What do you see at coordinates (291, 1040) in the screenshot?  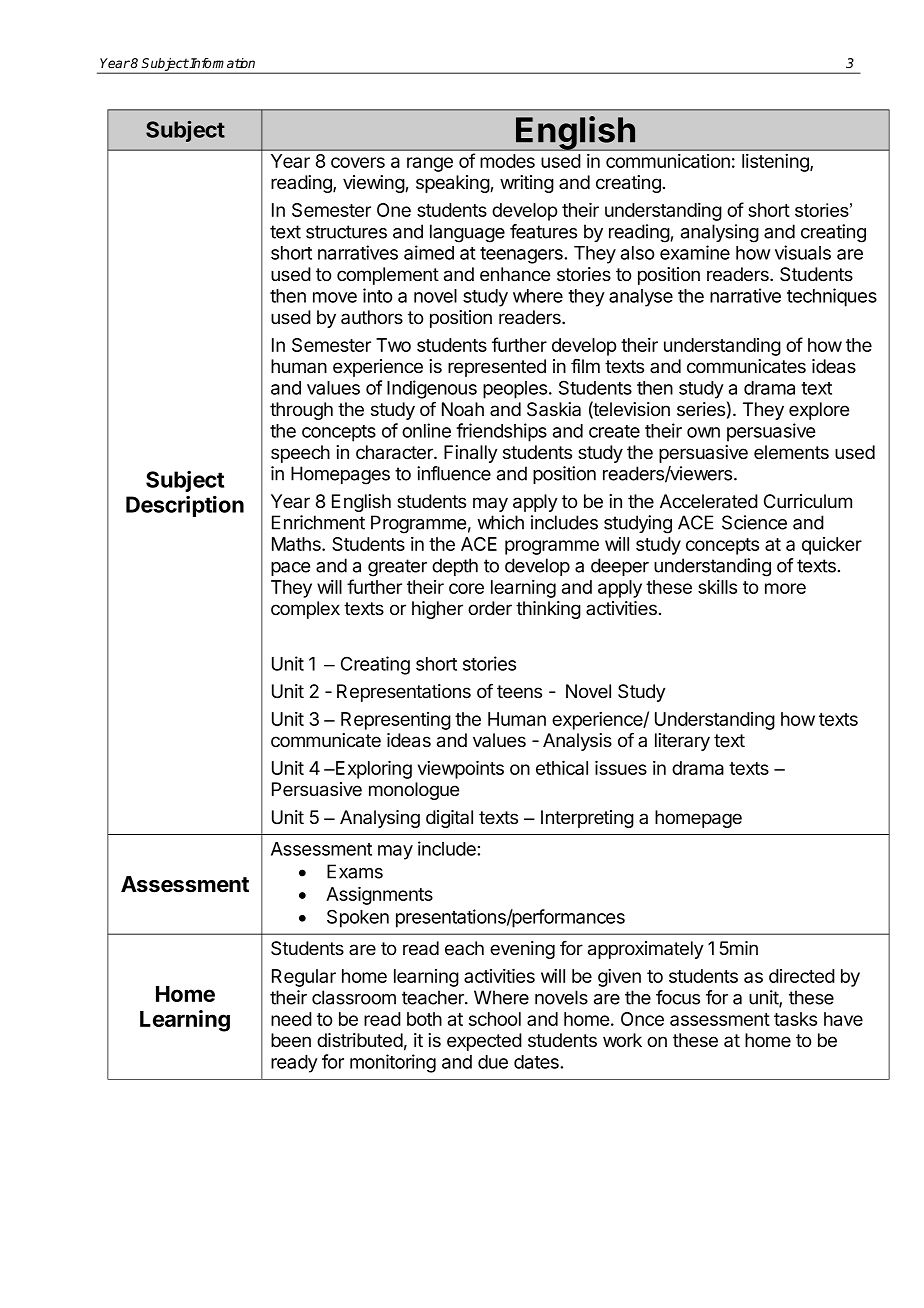 I see `been` at bounding box center [291, 1040].
